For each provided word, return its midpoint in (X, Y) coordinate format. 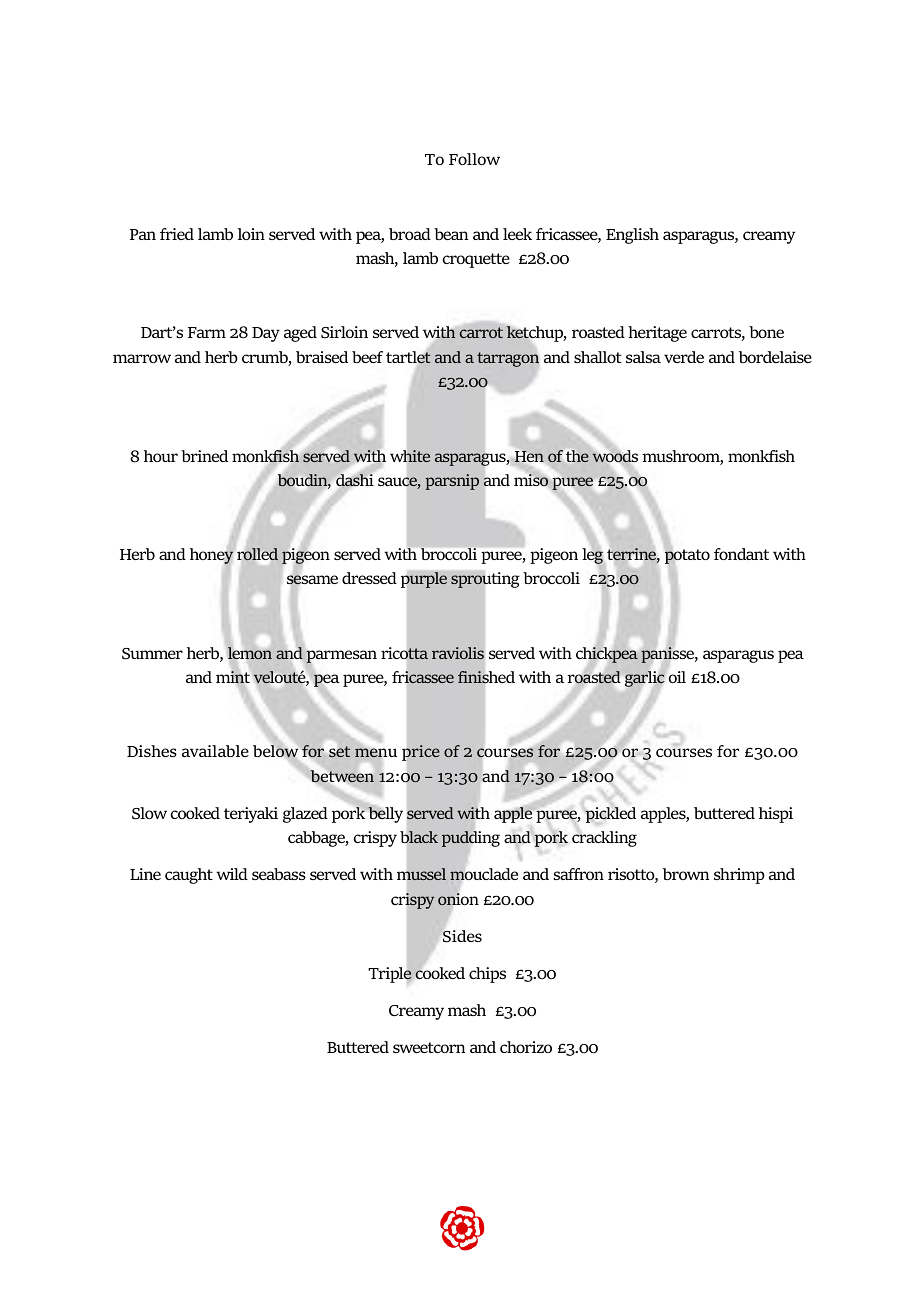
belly (385, 814)
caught (189, 876)
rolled (257, 554)
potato (687, 557)
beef (367, 357)
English (632, 236)
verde (684, 357)
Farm (207, 332)
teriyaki (251, 815)
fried (177, 234)
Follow (474, 159)
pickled (610, 815)
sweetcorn (429, 1047)
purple (424, 580)
